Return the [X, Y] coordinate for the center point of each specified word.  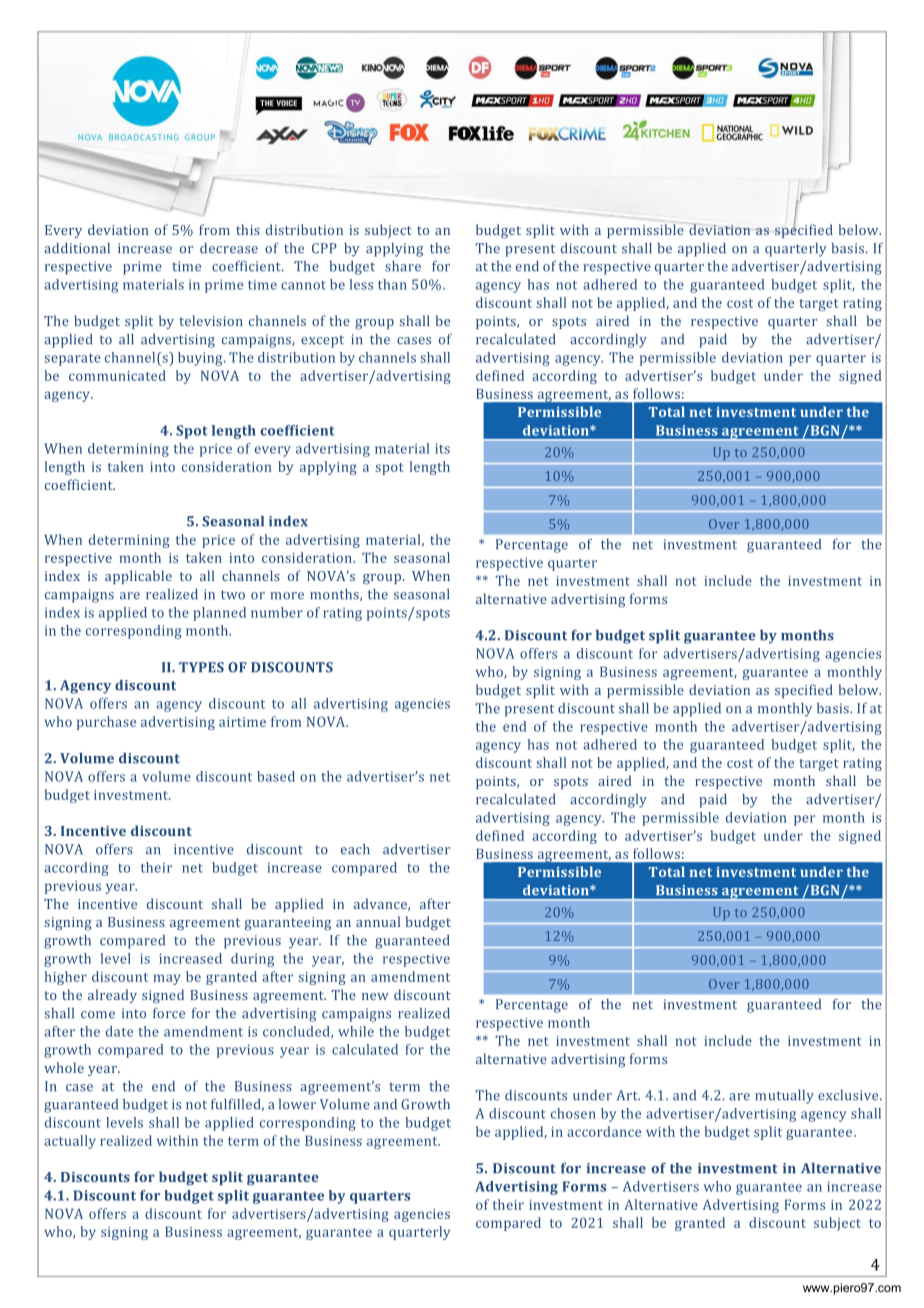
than [392, 284]
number [277, 612]
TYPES [201, 667]
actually [70, 1142]
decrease [229, 248]
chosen [573, 1113]
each [355, 849]
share [403, 266]
